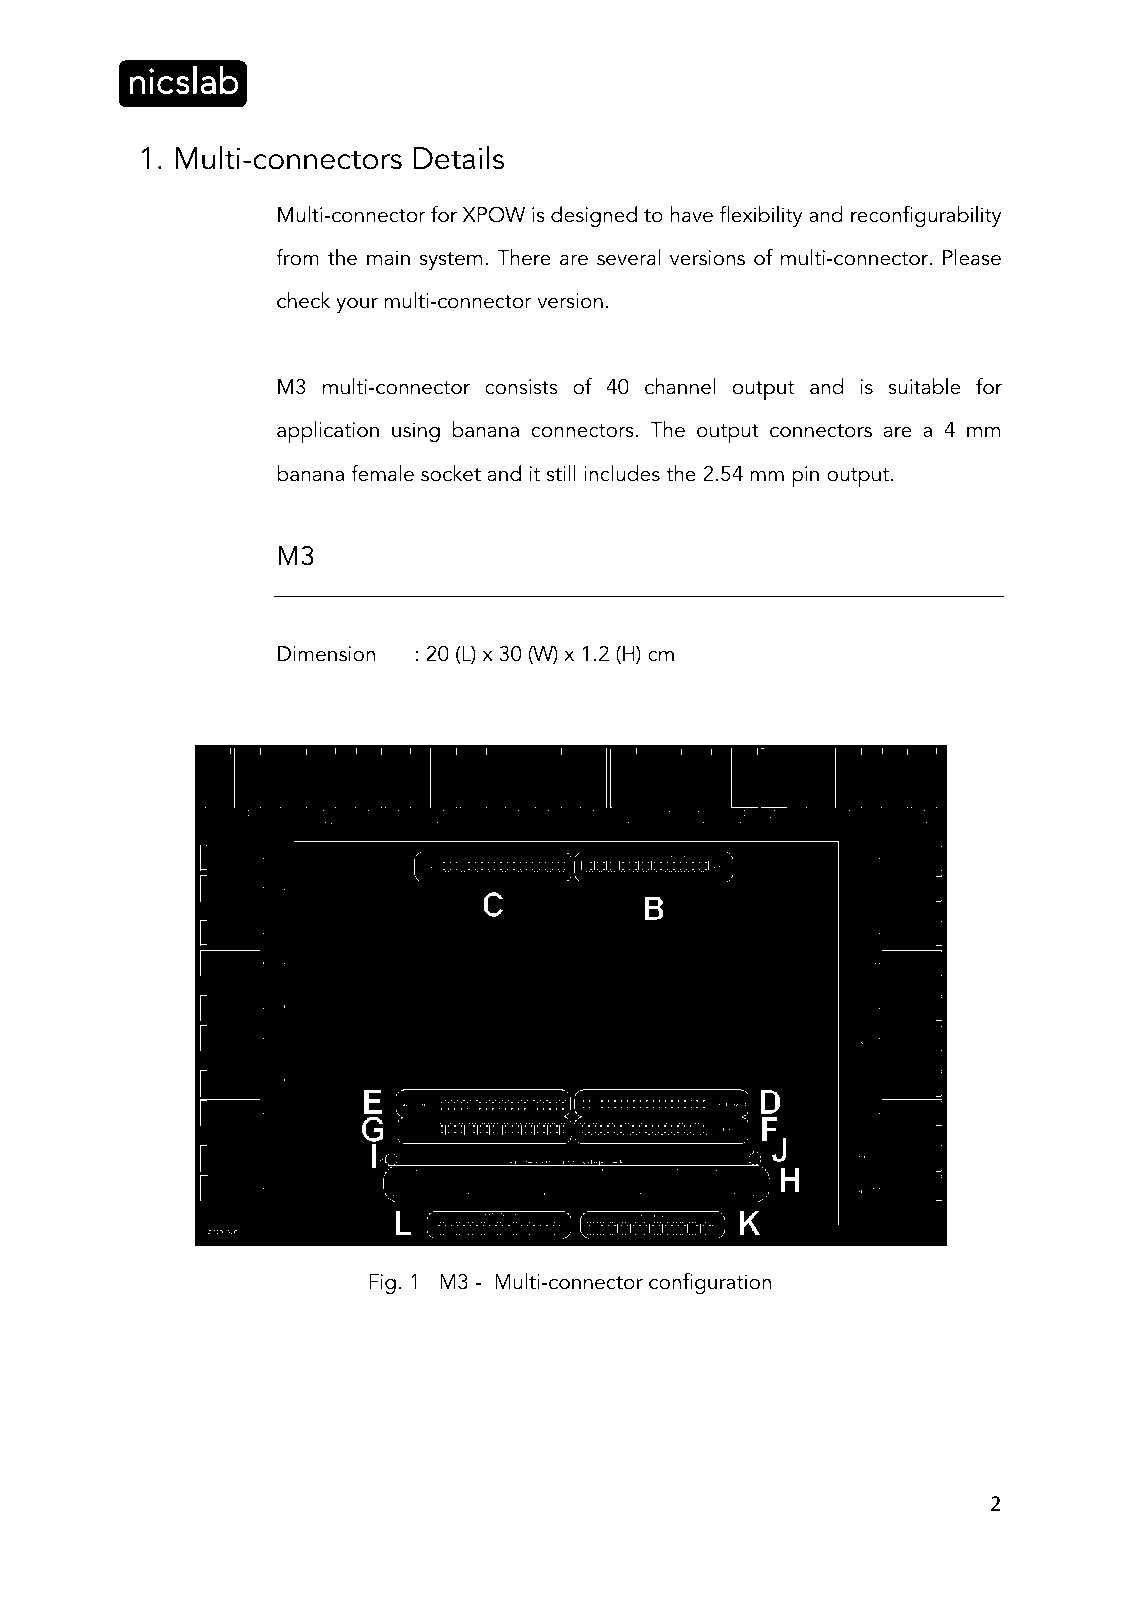  Describe the element at coordinates (416, 432) in the screenshot. I see `using` at that location.
